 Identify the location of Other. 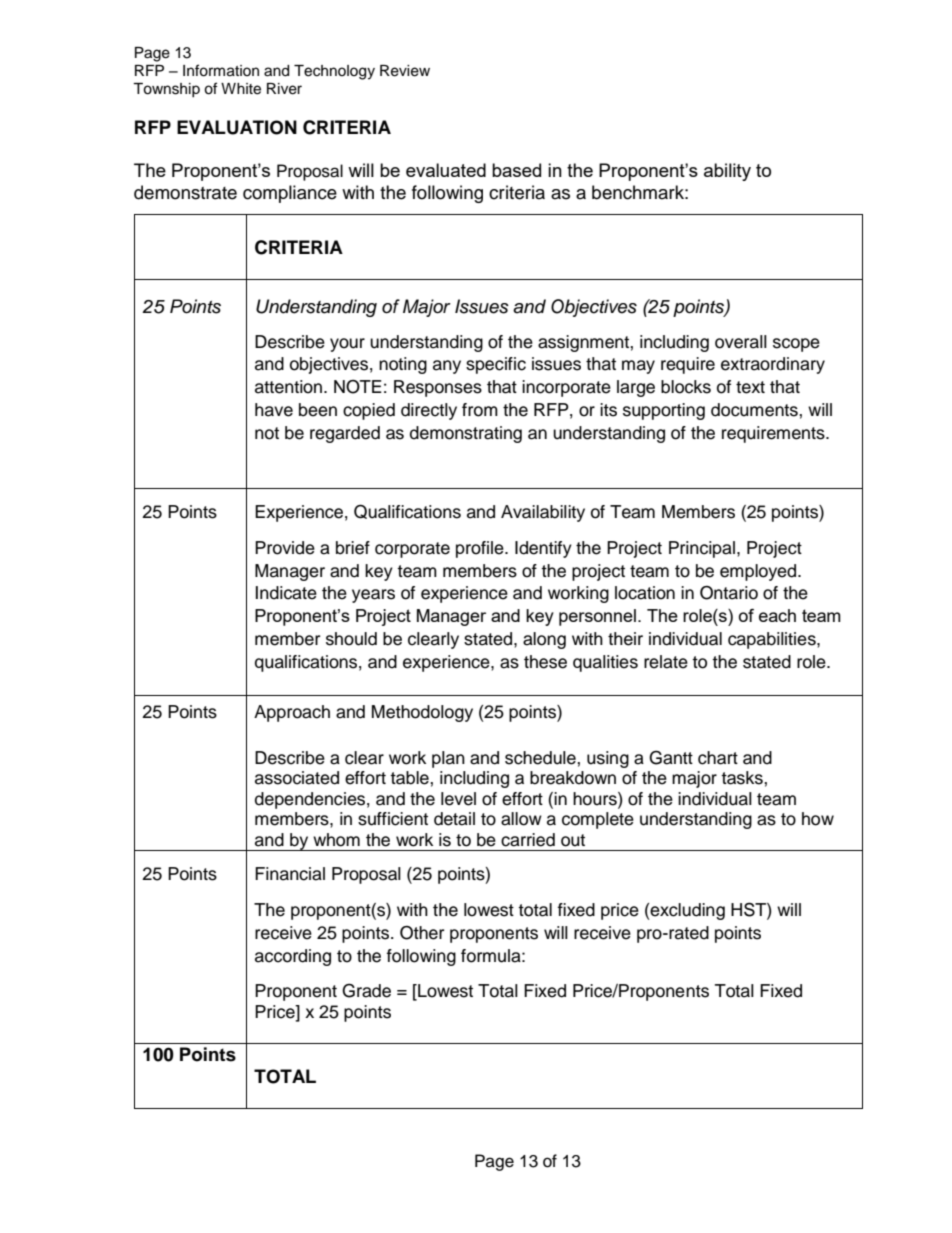
(422, 933).
